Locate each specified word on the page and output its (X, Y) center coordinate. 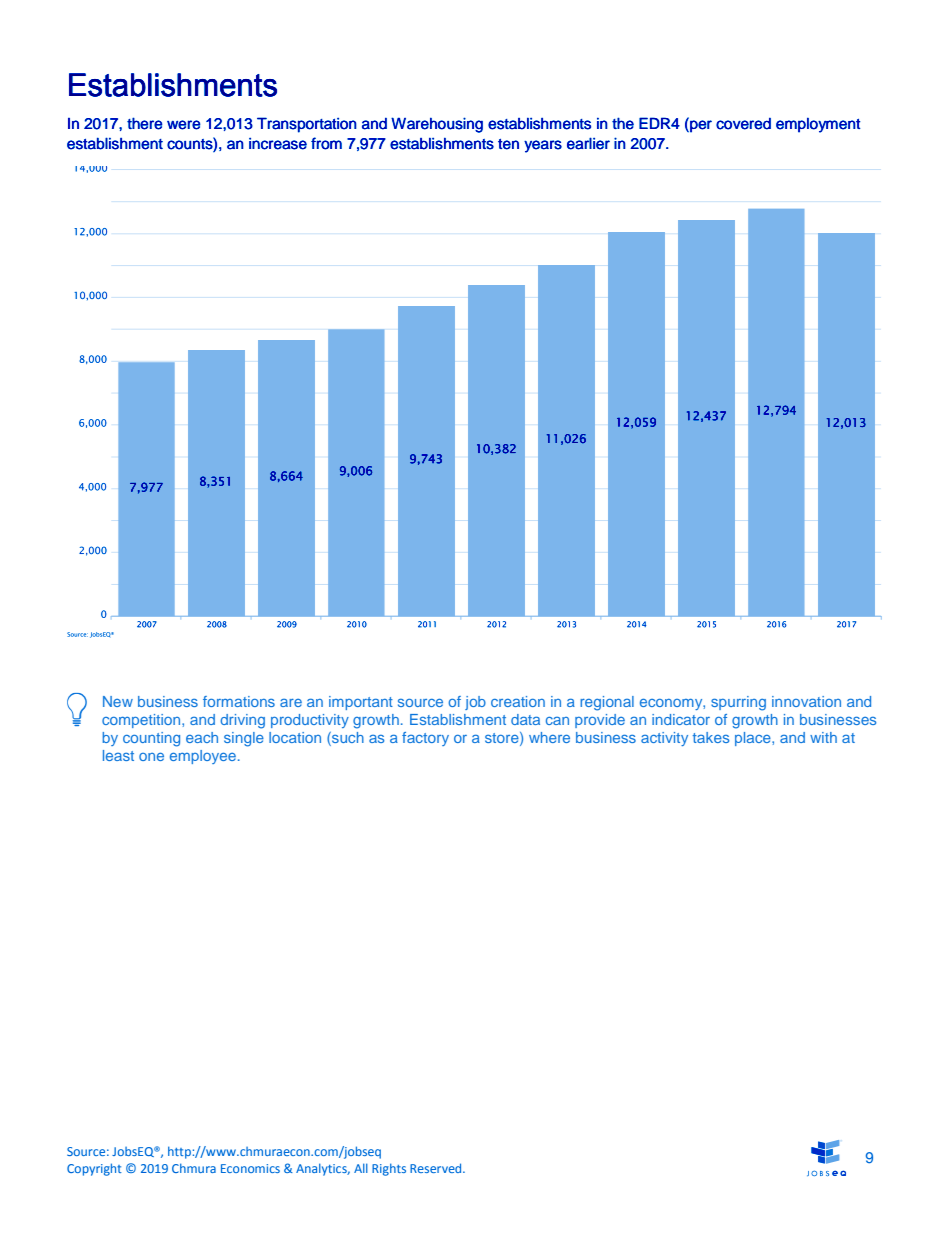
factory (425, 739)
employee (204, 757)
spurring (738, 703)
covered (743, 123)
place (754, 739)
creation (518, 701)
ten (508, 144)
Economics (250, 1168)
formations (239, 701)
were (184, 125)
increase (278, 144)
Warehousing (437, 125)
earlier (588, 143)
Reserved (437, 1168)
